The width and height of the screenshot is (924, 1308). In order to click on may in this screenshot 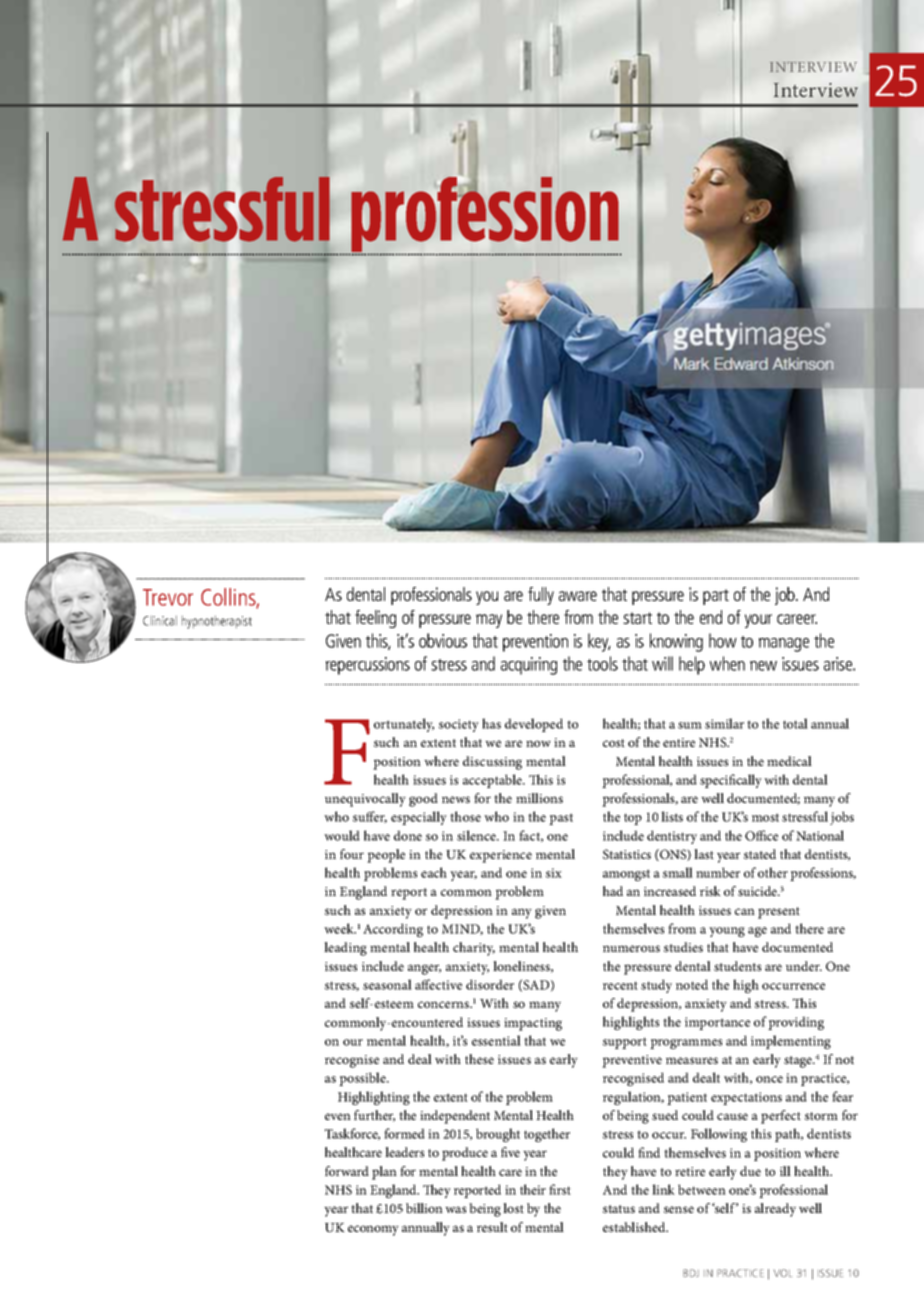, I will do `click(489, 621)`.
